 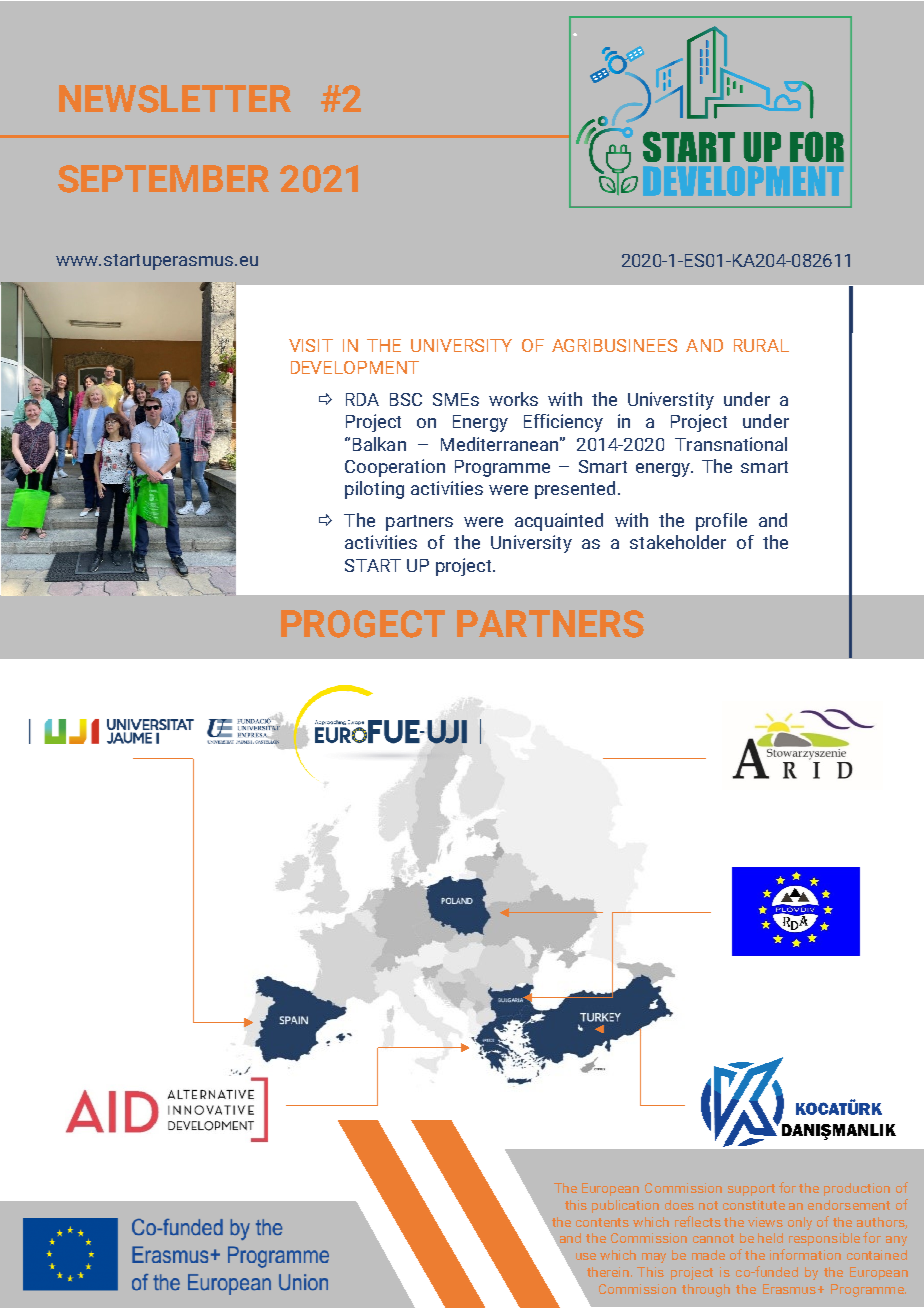 What do you see at coordinates (805, 1254) in the document?
I see `information` at bounding box center [805, 1254].
